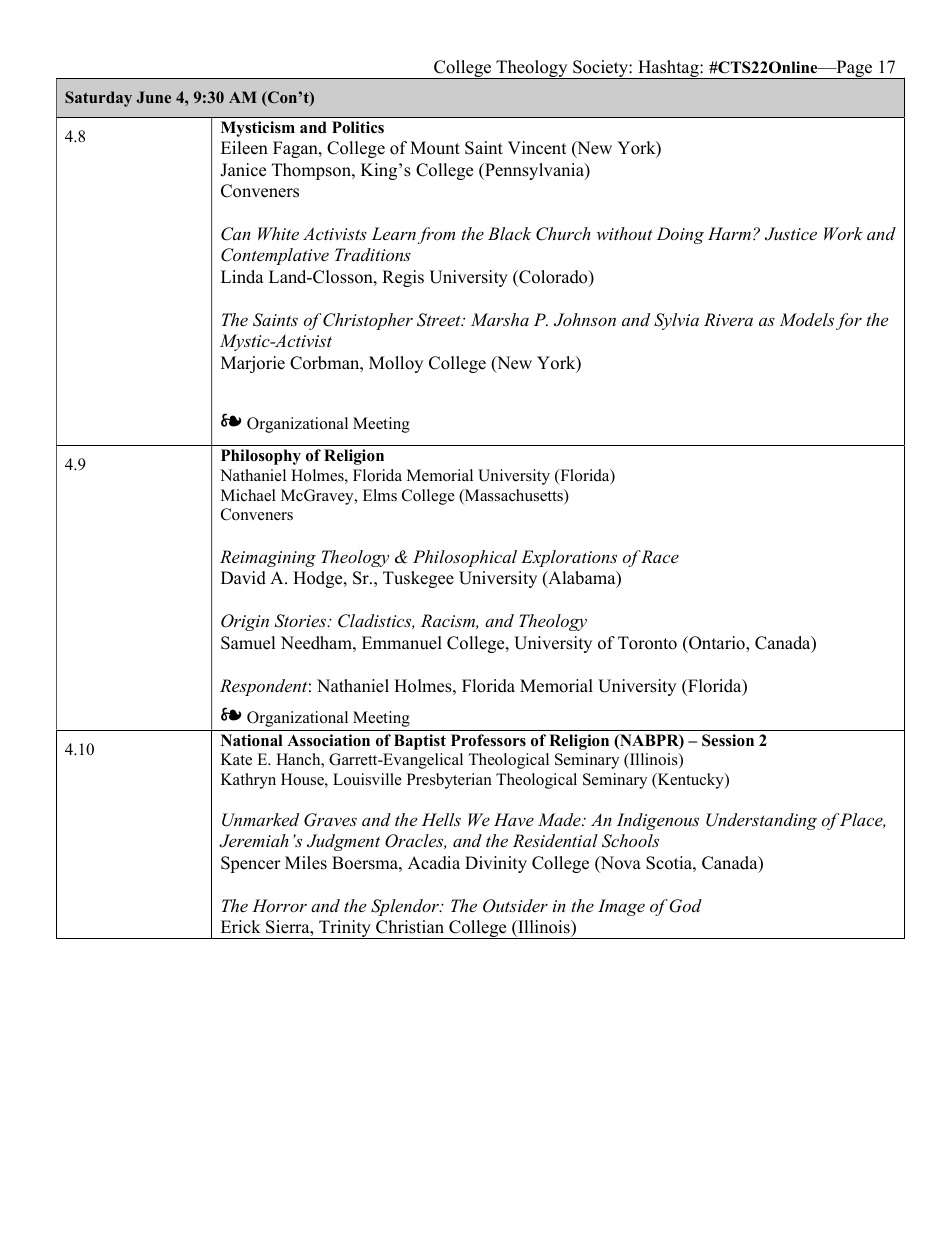  I want to click on Mount, so click(435, 148).
